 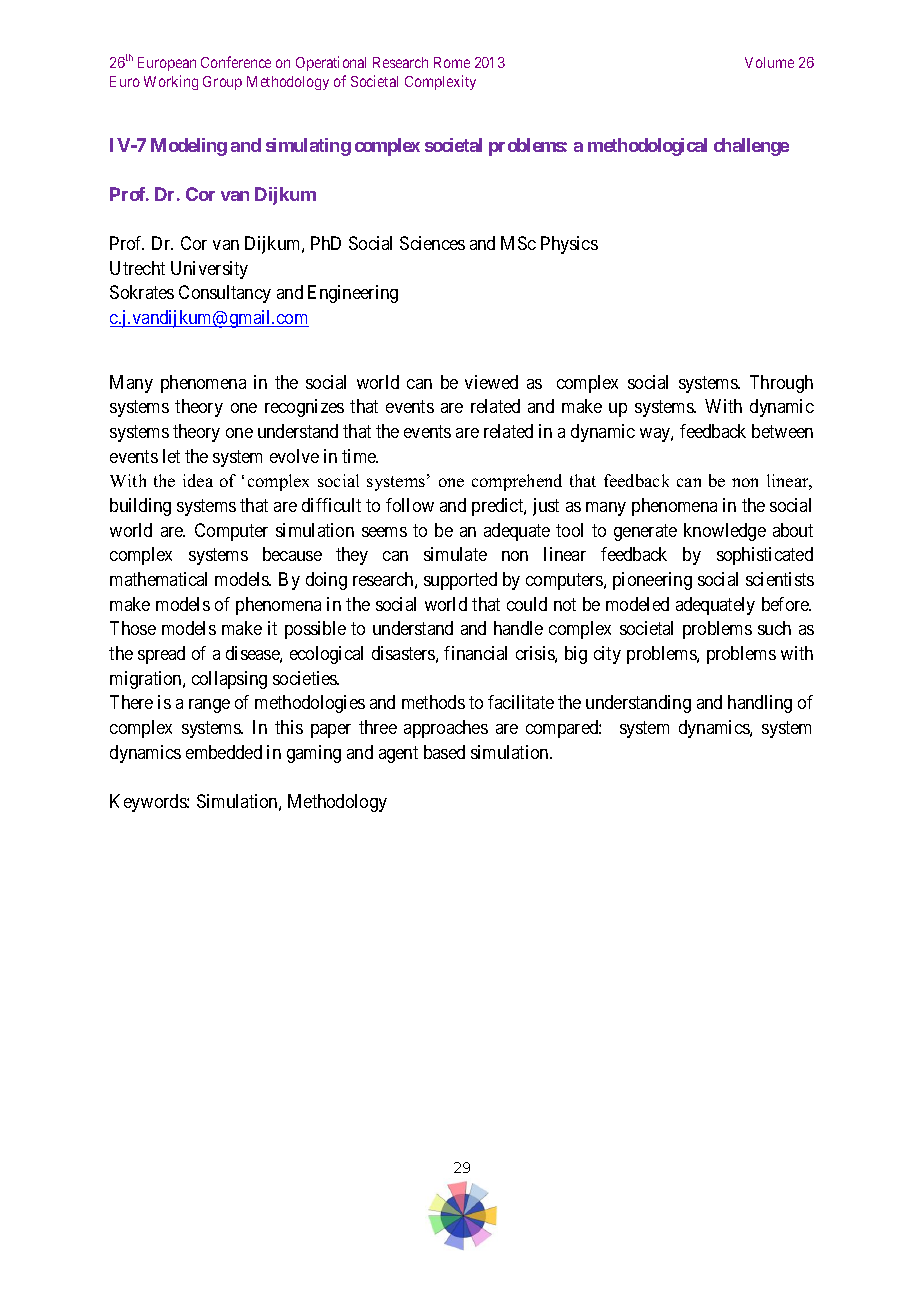 I want to click on Volume, so click(x=769, y=62).
